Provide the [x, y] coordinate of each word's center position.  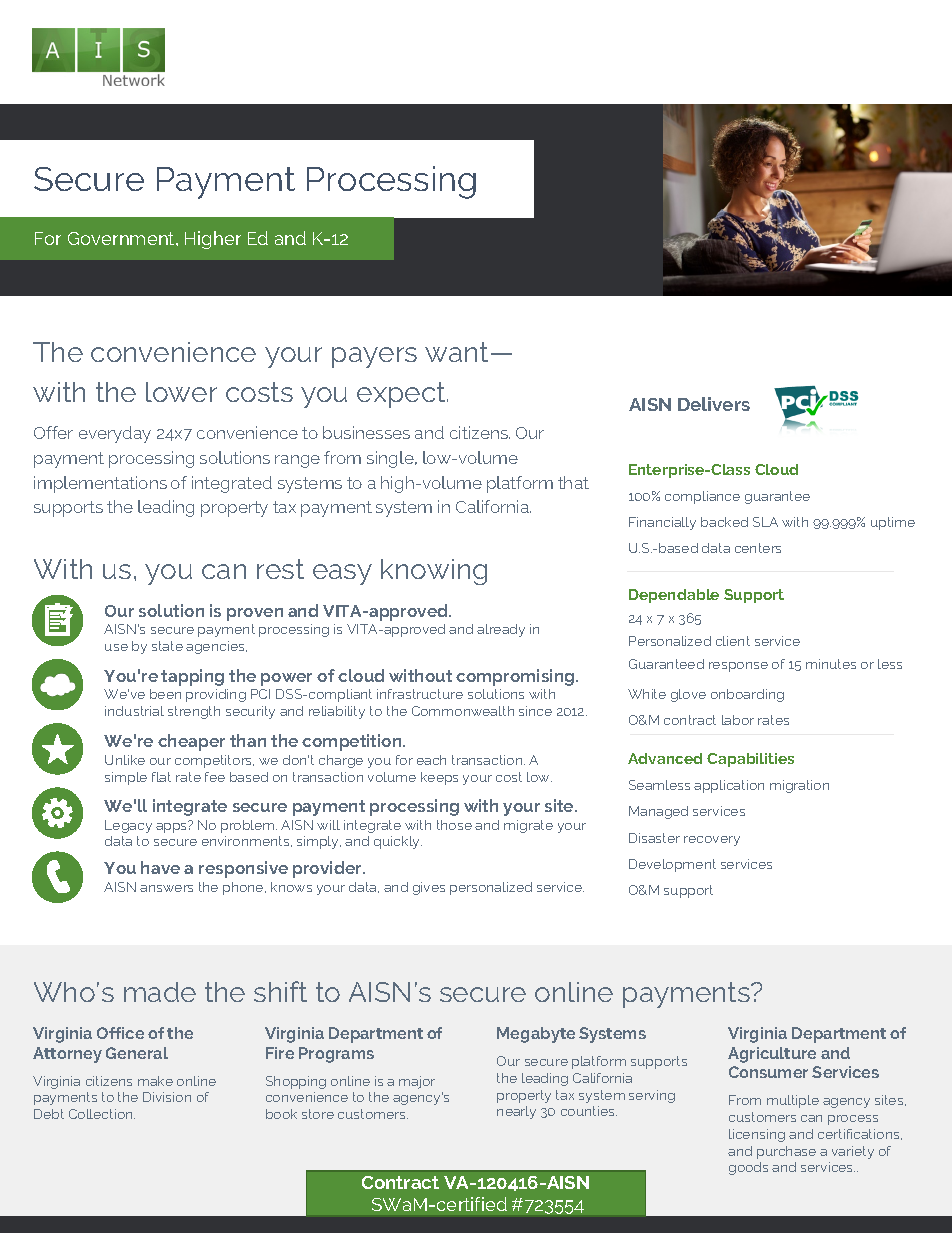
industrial [134, 711]
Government [122, 238]
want [458, 352]
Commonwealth [463, 711]
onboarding [747, 695]
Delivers [714, 404]
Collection [102, 1114]
